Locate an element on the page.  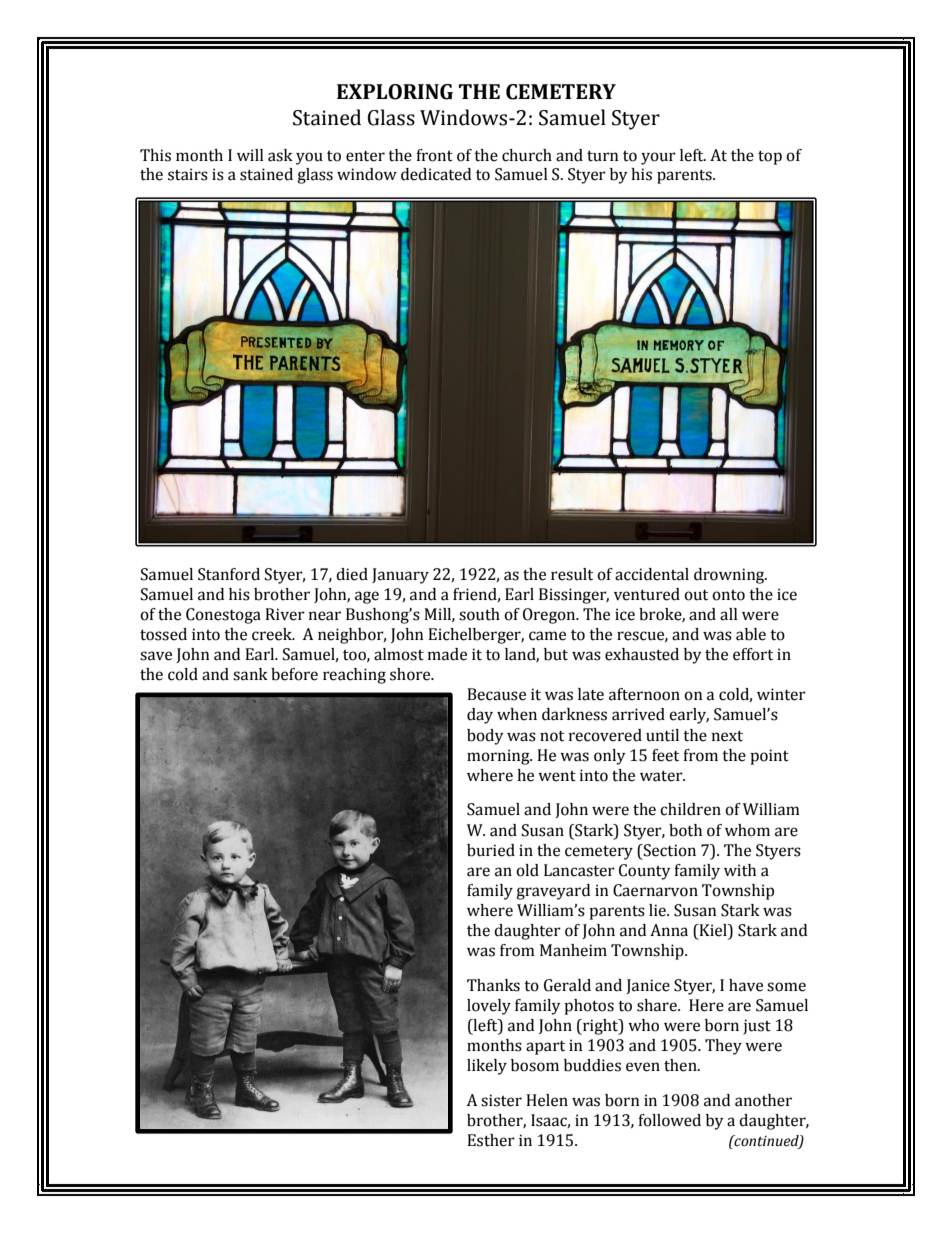
front is located at coordinates (434, 155).
